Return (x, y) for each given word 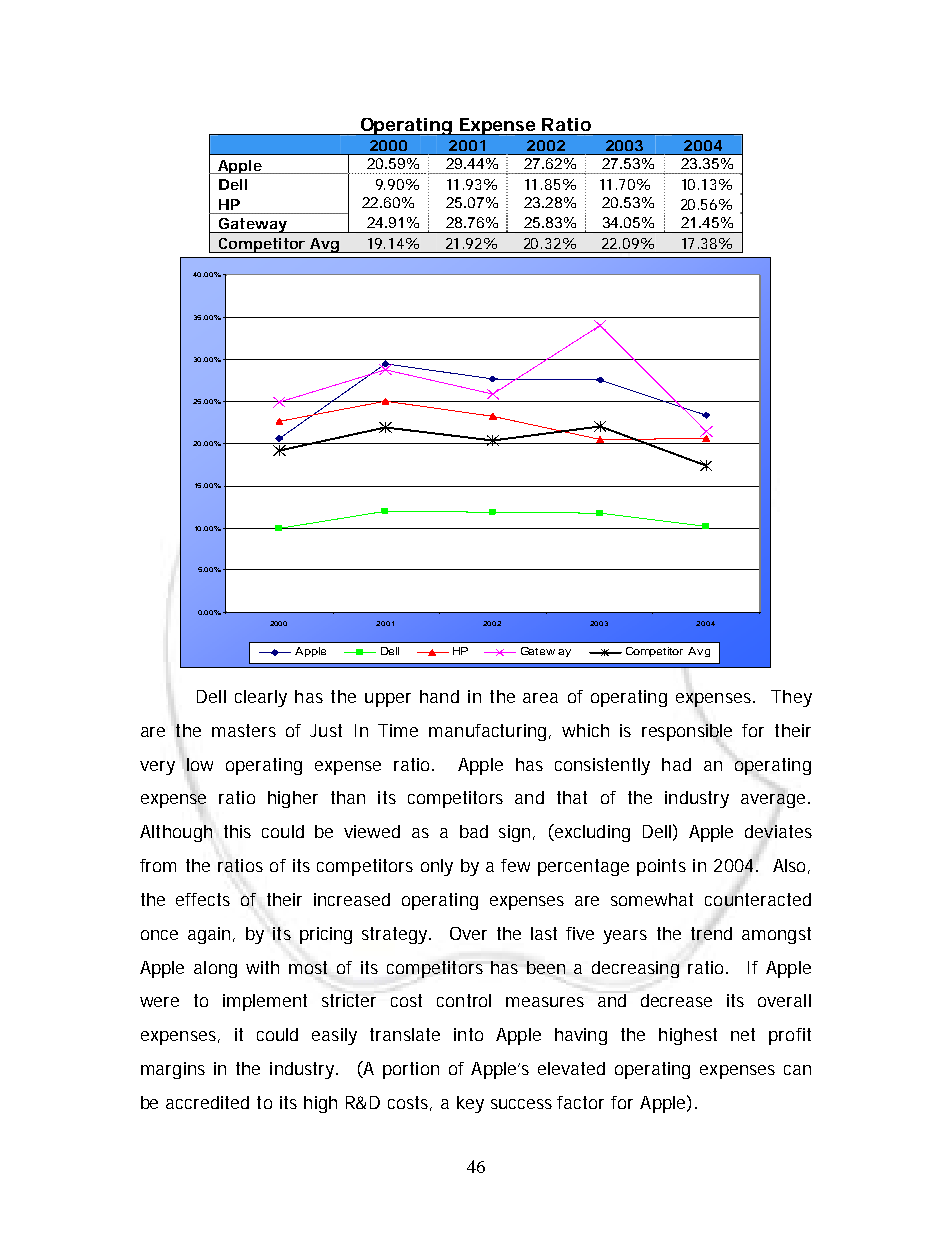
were (159, 1002)
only (437, 867)
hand (439, 696)
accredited (207, 1102)
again (211, 935)
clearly (261, 698)
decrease (676, 1000)
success (524, 1104)
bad (474, 831)
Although (176, 833)
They (791, 698)
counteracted (758, 899)
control (464, 1000)
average (775, 800)
